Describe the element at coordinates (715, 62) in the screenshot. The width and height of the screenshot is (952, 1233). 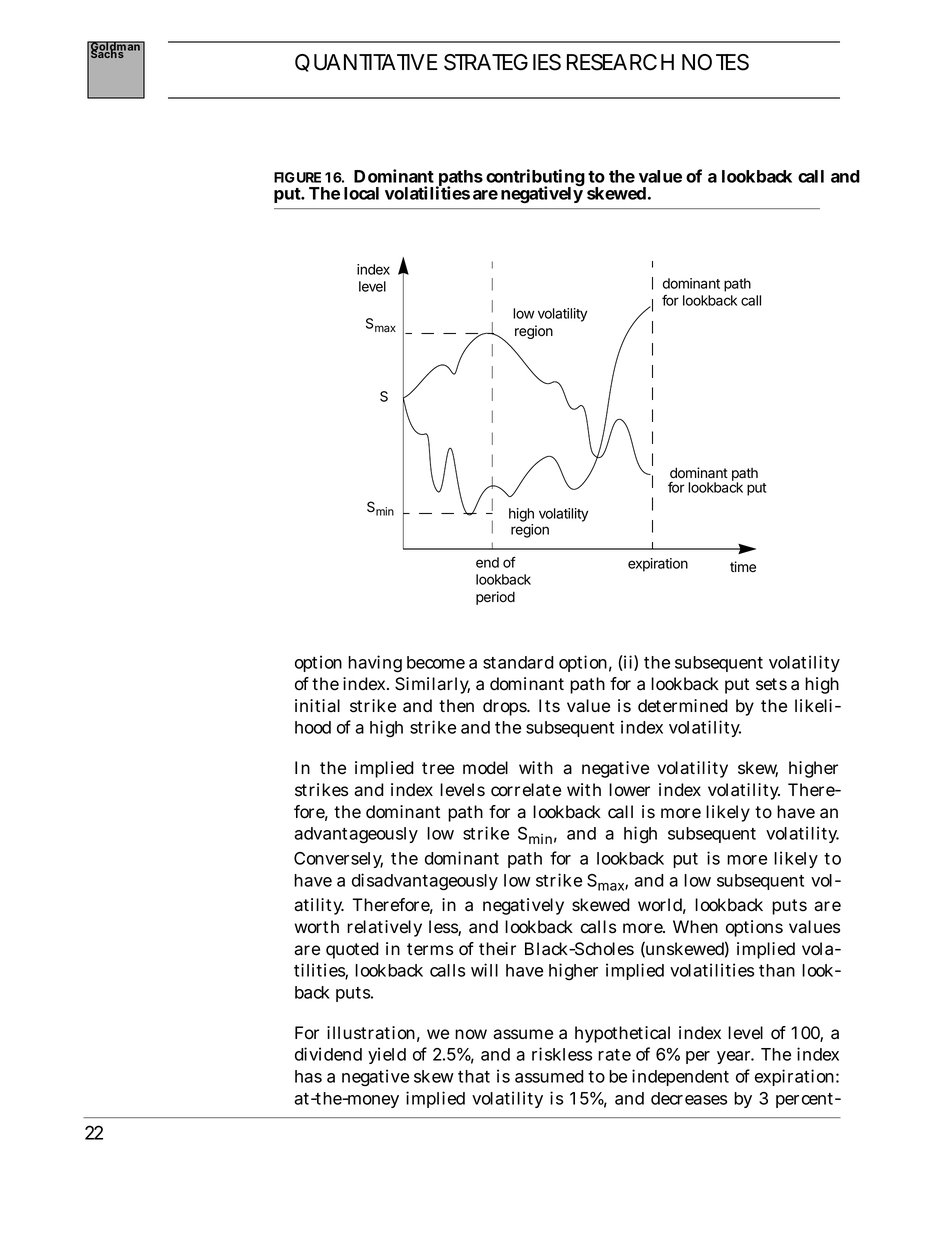
I see `NOTES` at that location.
